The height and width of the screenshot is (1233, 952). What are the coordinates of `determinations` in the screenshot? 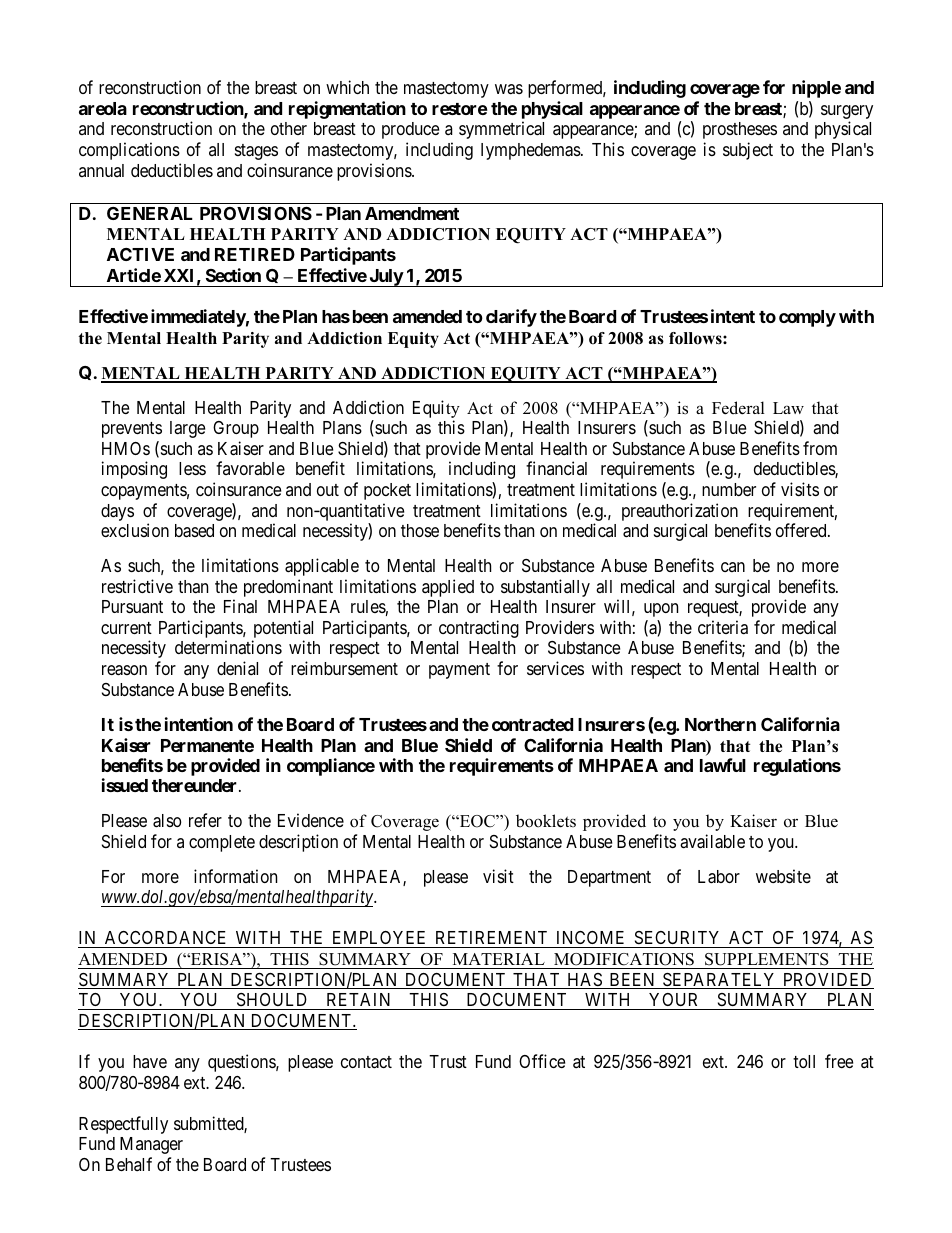 It's located at (228, 647).
